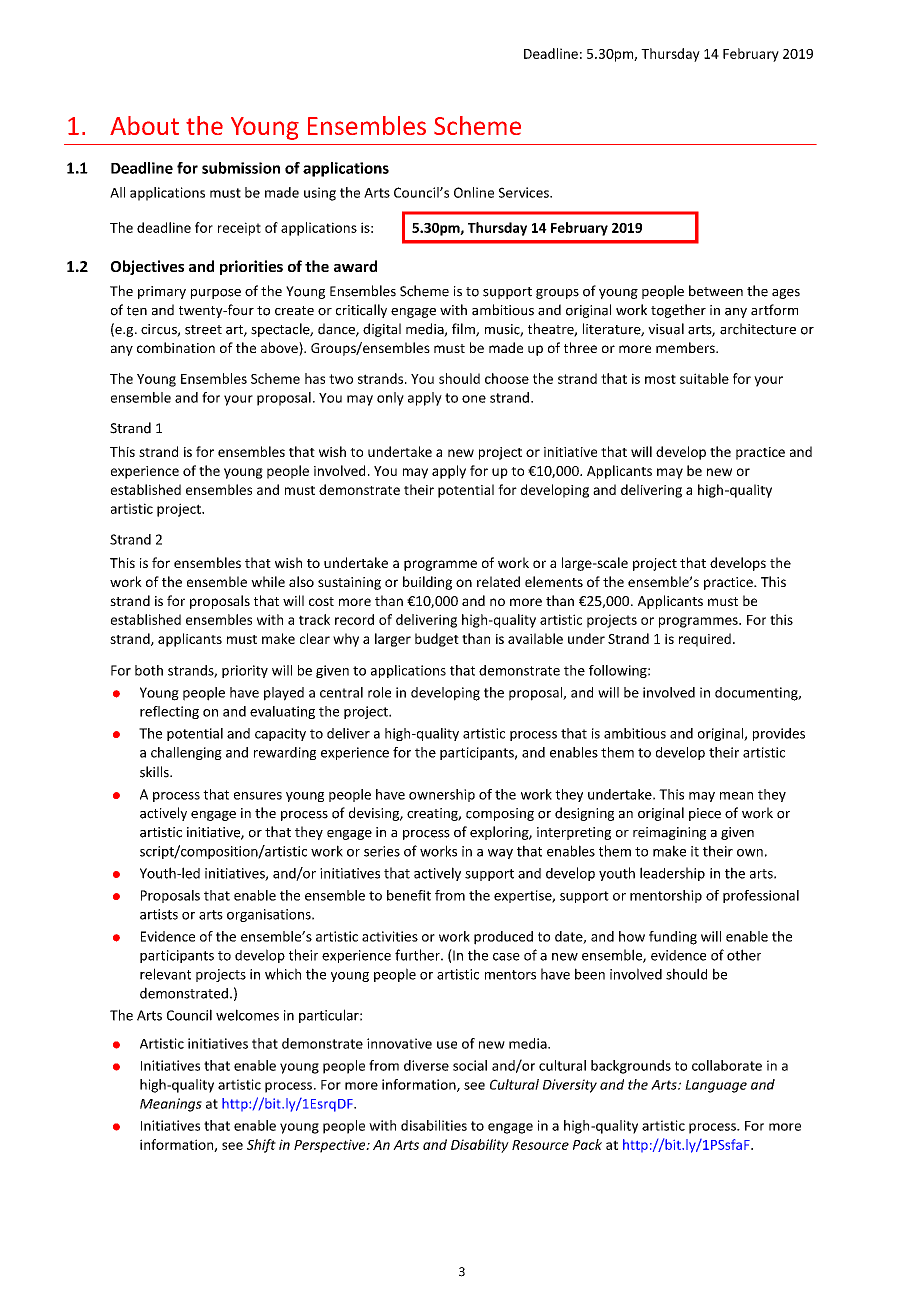 Image resolution: width=924 pixels, height=1308 pixels. I want to click on Shift, so click(261, 1146).
